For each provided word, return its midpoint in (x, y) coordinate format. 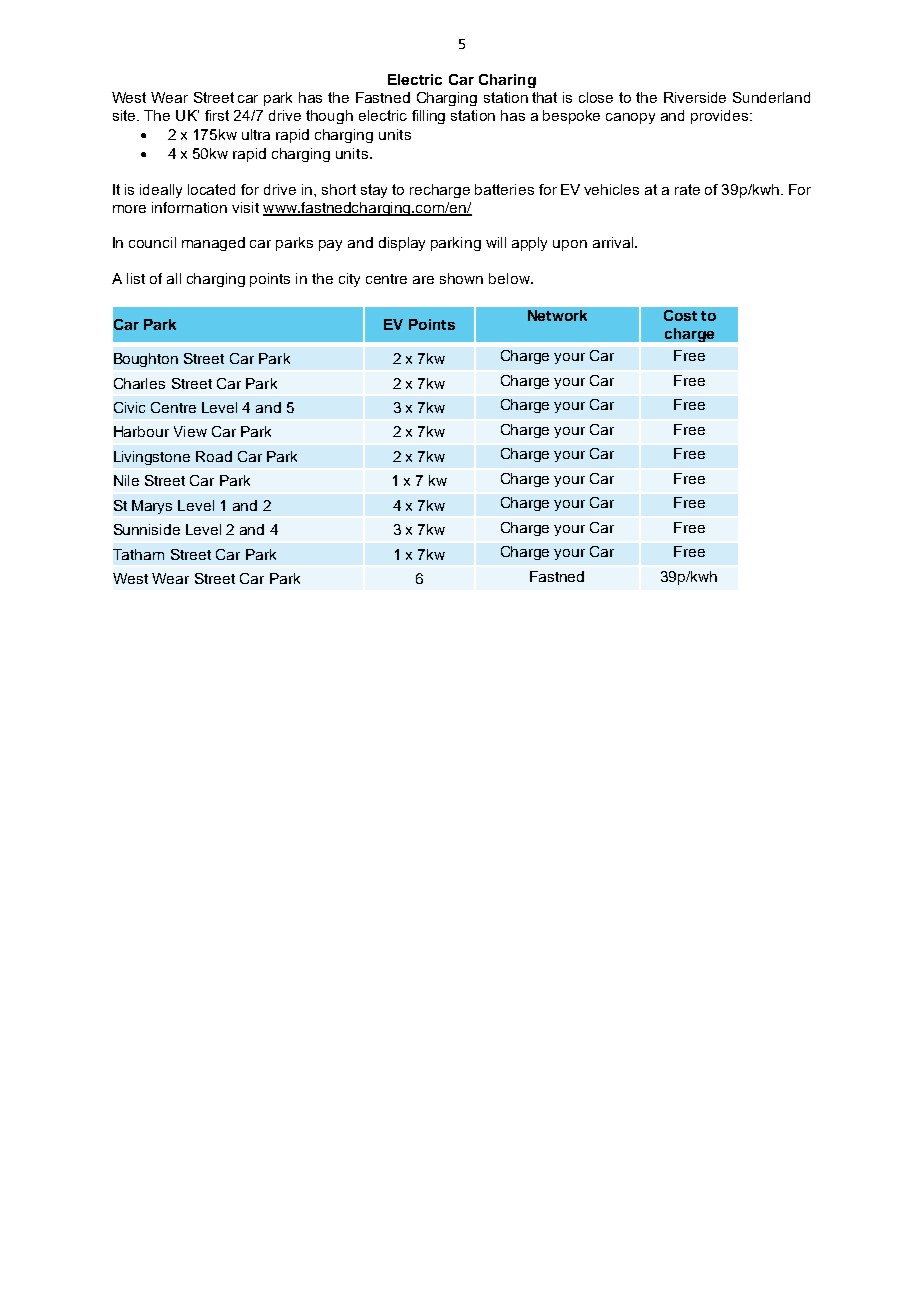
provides (721, 117)
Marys (152, 507)
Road (214, 456)
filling (428, 117)
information (189, 207)
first (217, 115)
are (423, 280)
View (190, 431)
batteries (504, 189)
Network (557, 315)
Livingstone (152, 458)
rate (687, 189)
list (136, 278)
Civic (129, 407)
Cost (680, 315)
